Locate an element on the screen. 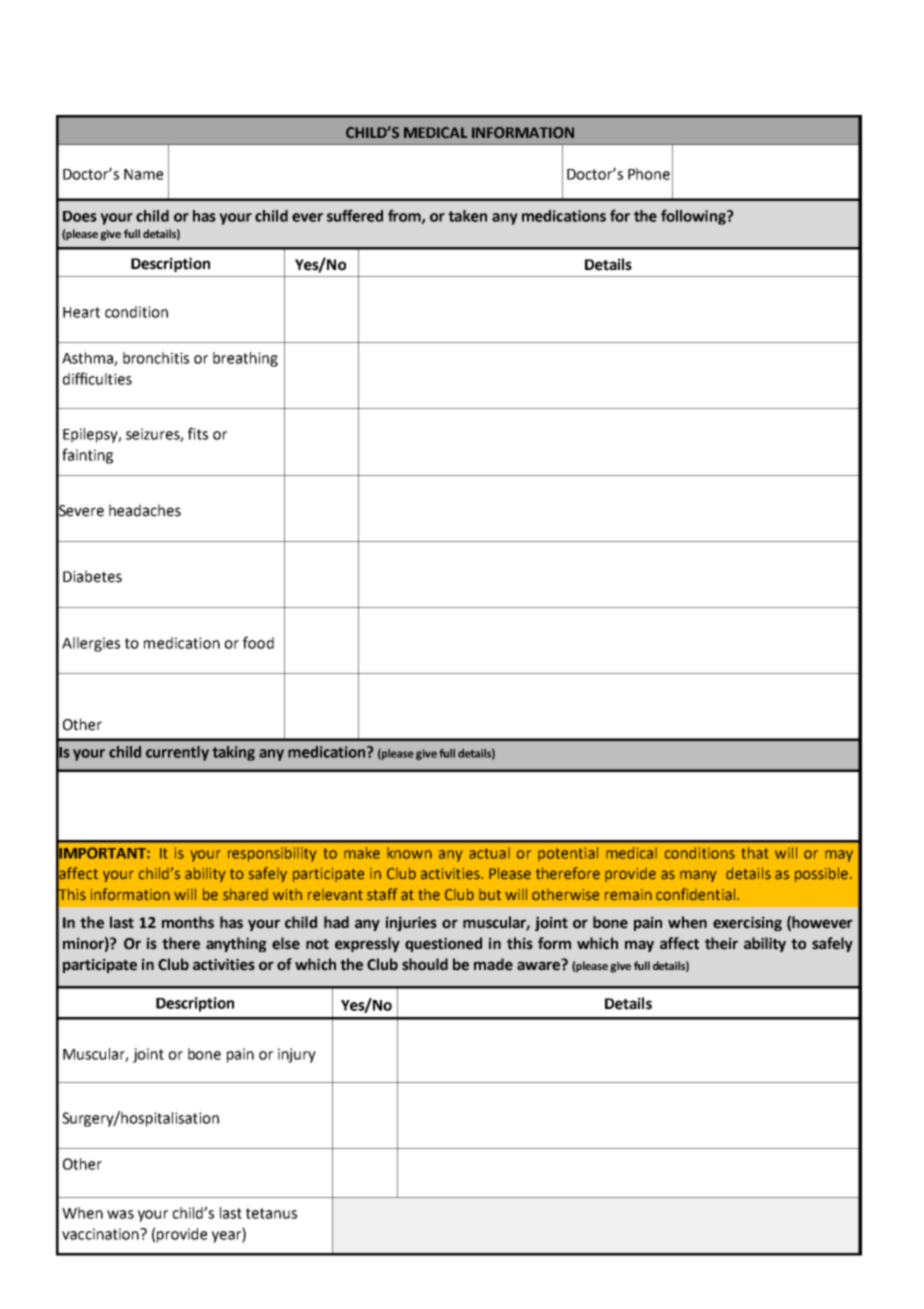  food is located at coordinates (258, 642).
